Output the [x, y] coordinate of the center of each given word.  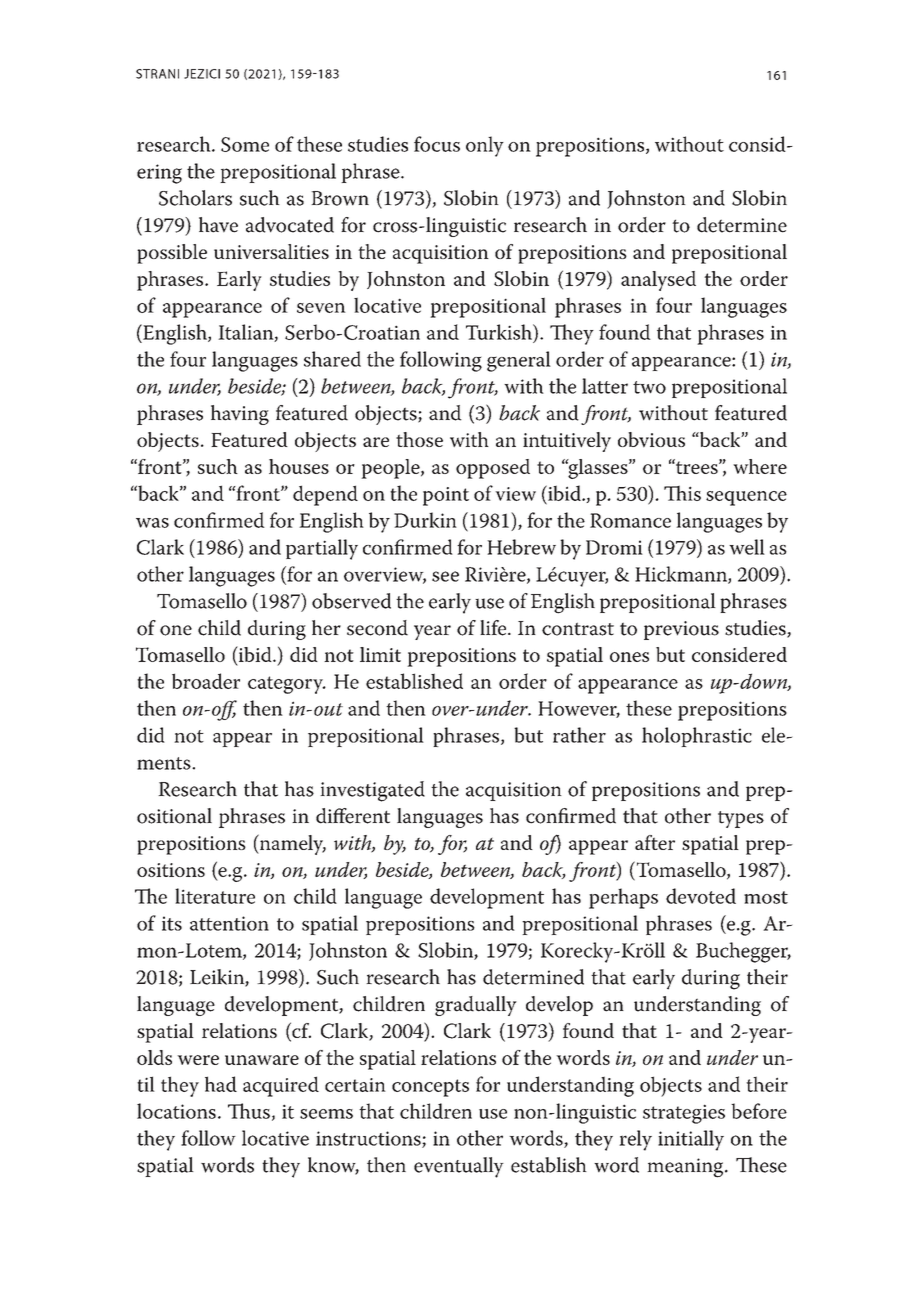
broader [206, 681]
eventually [459, 1167]
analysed [658, 281]
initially [691, 1140]
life [494, 628]
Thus [249, 1111]
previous [681, 630]
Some [245, 144]
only [485, 146]
